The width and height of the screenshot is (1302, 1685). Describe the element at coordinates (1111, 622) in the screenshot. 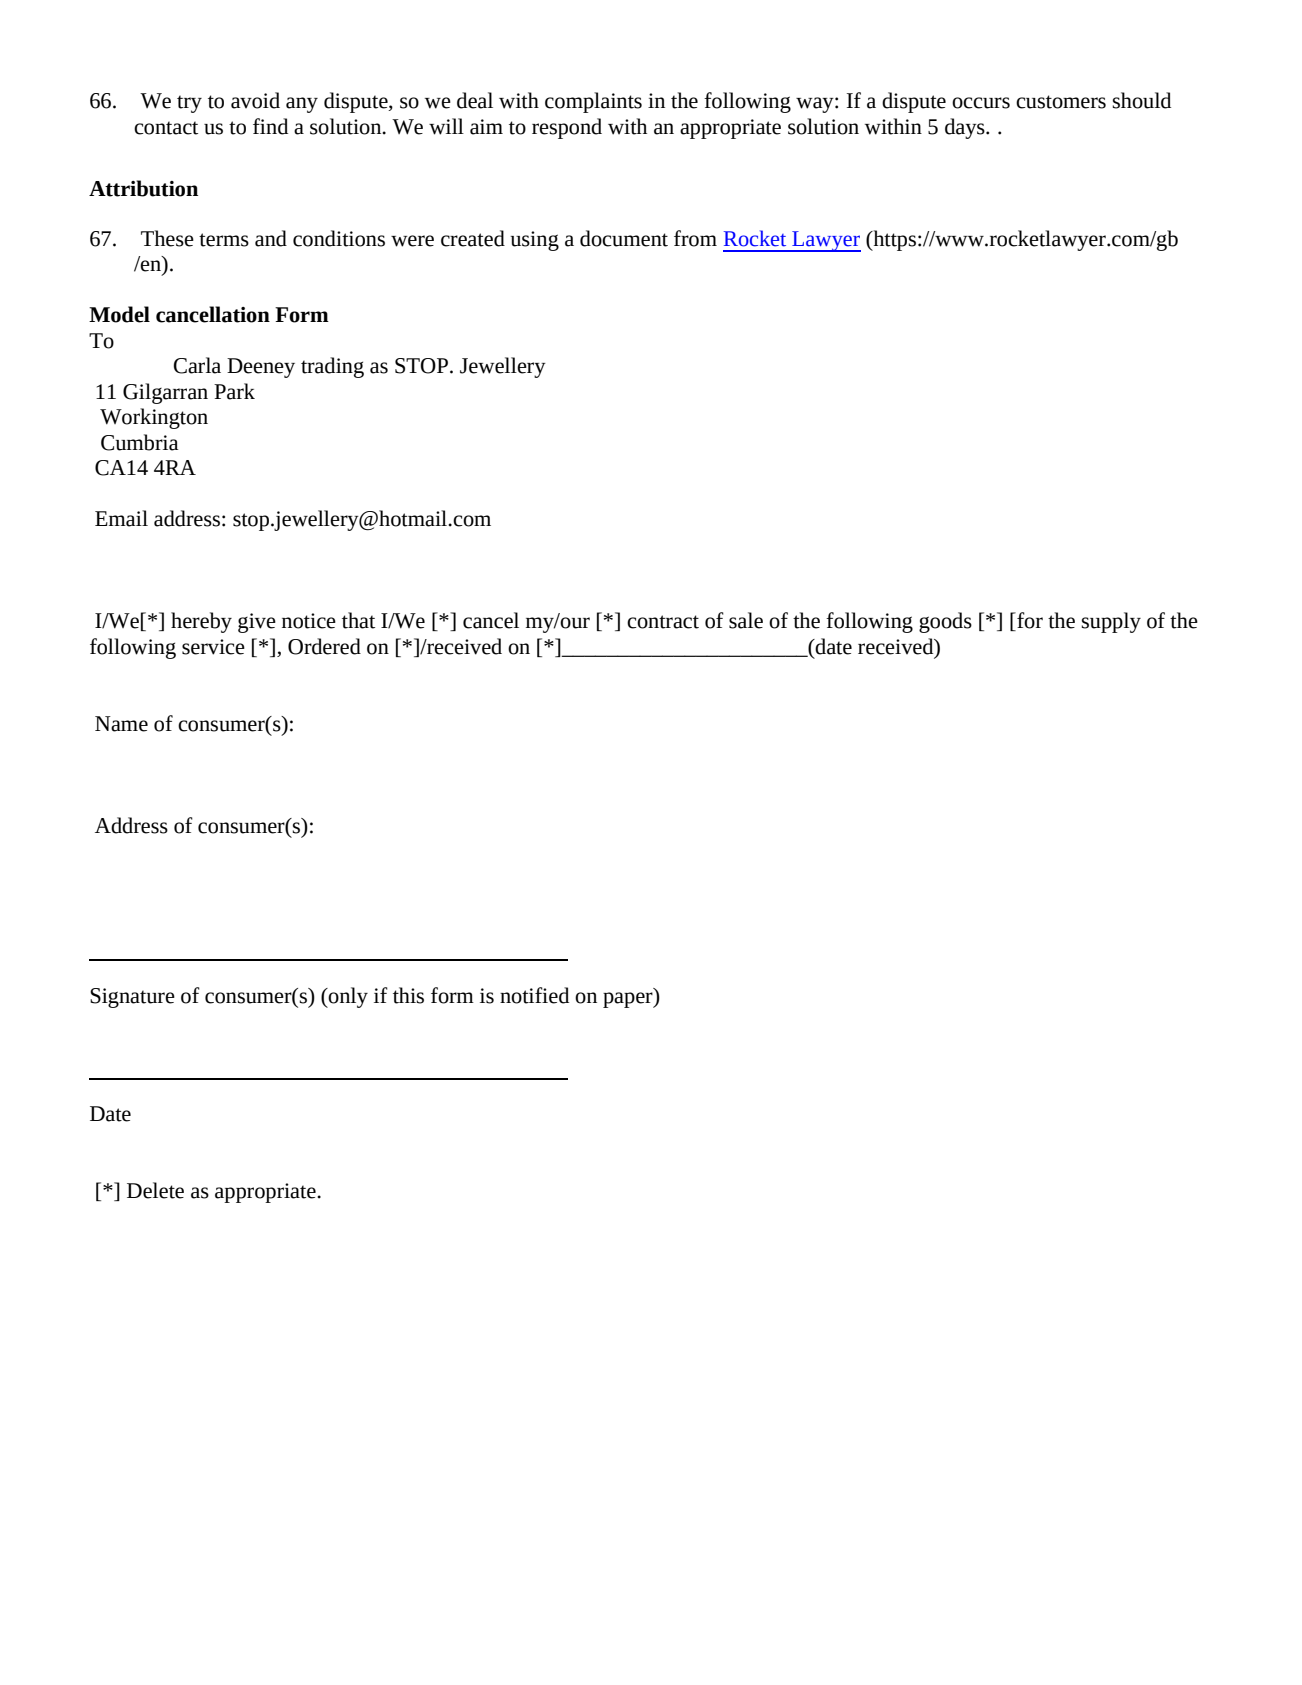

I see `supply` at that location.
